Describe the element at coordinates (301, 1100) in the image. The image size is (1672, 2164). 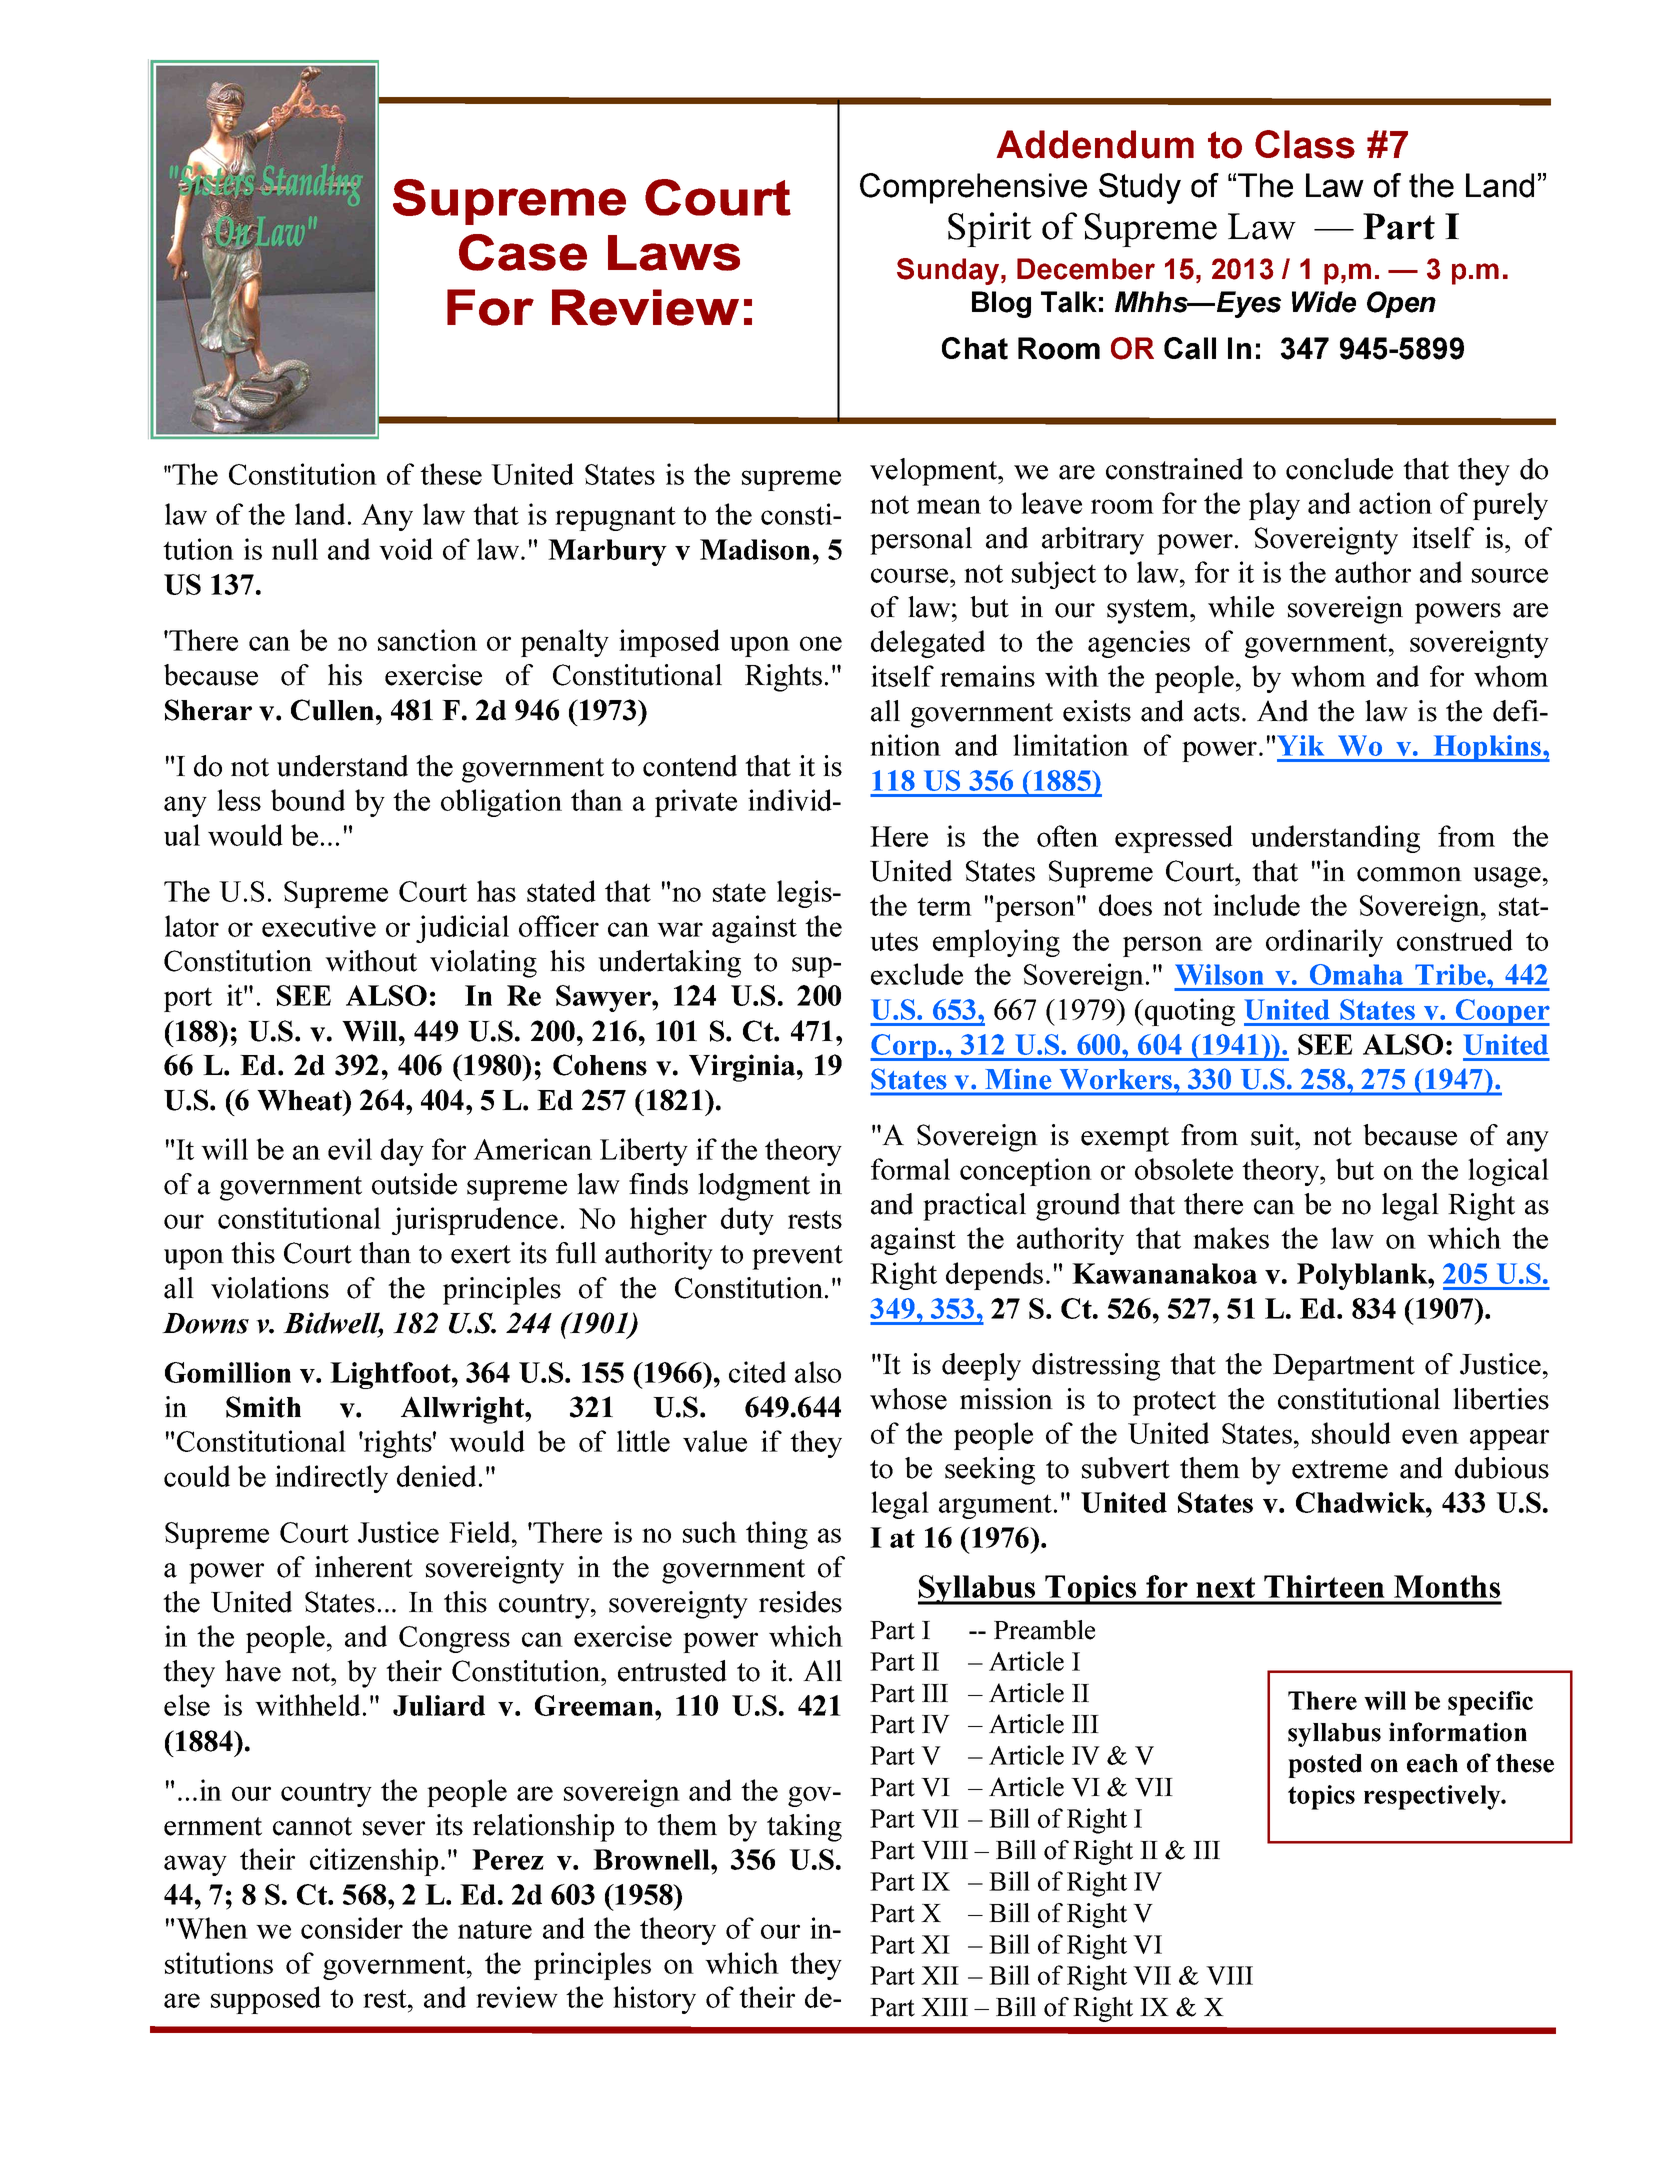
I see `Wheat` at that location.
